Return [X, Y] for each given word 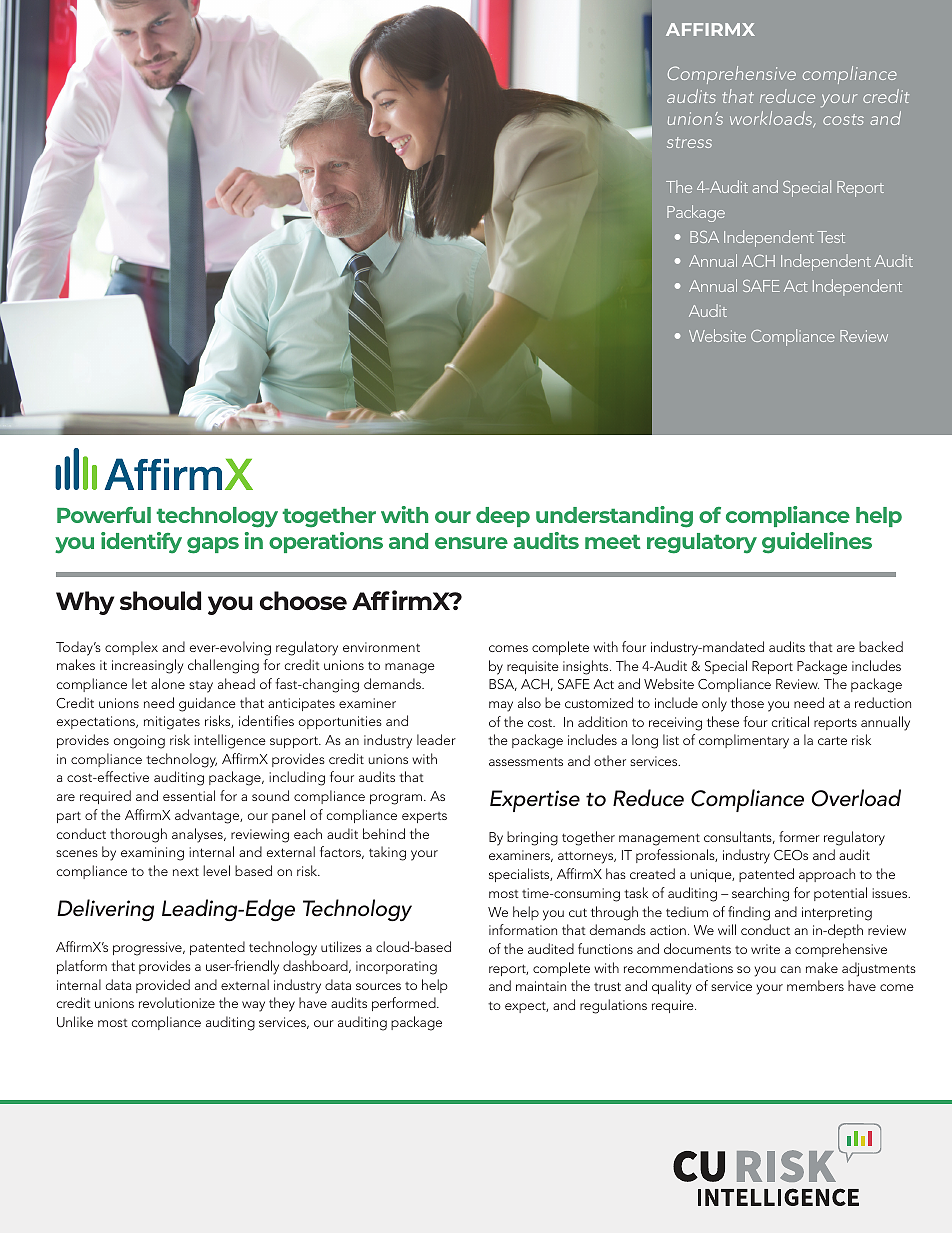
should [160, 600]
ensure [471, 543]
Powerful [104, 515]
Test [831, 237]
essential [189, 795]
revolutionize [177, 1002]
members [815, 985]
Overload [856, 798]
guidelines [817, 543]
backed [881, 646]
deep [503, 517]
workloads [772, 119]
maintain [541, 986]
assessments [526, 761]
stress [689, 142]
